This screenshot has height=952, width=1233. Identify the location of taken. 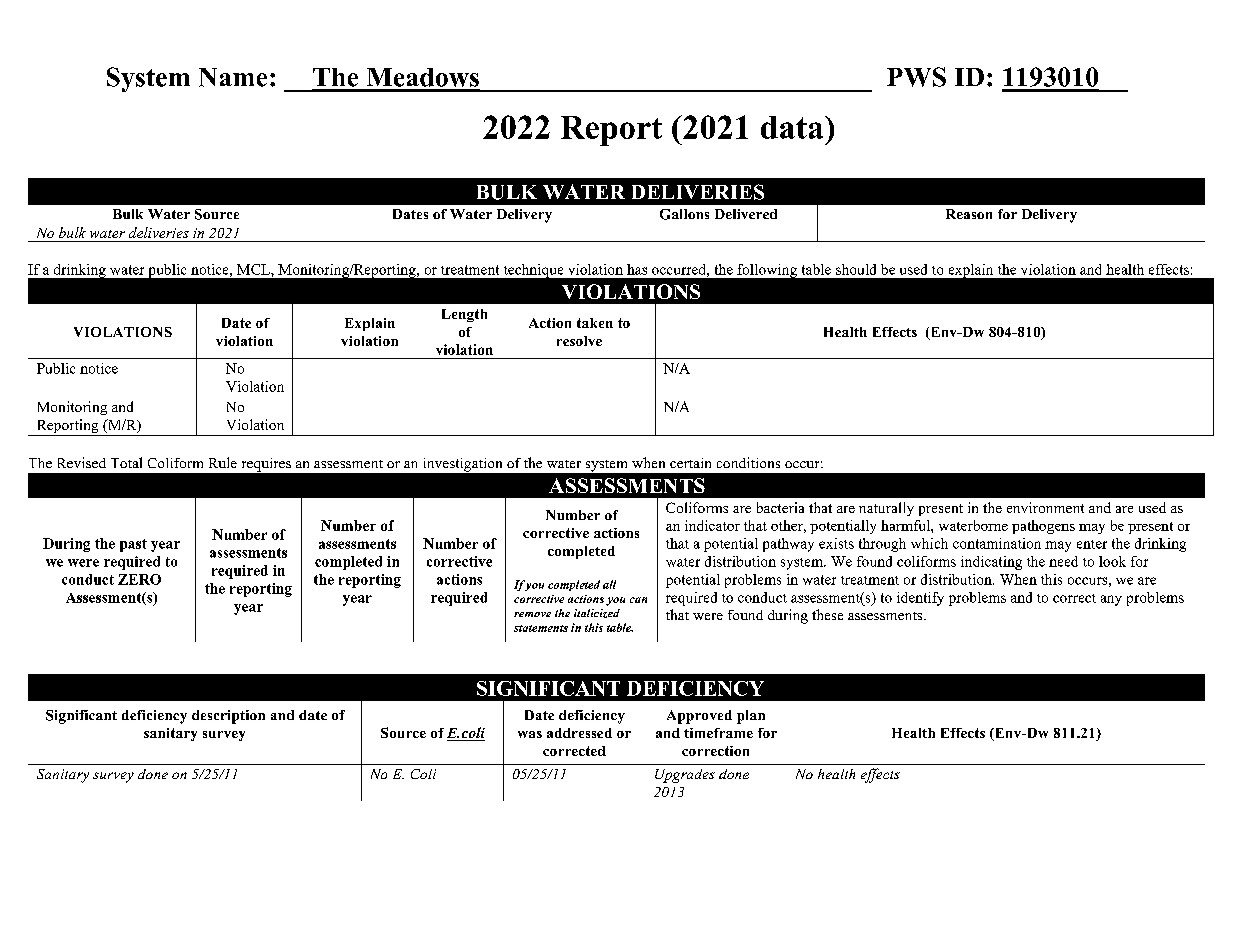
(595, 323).
